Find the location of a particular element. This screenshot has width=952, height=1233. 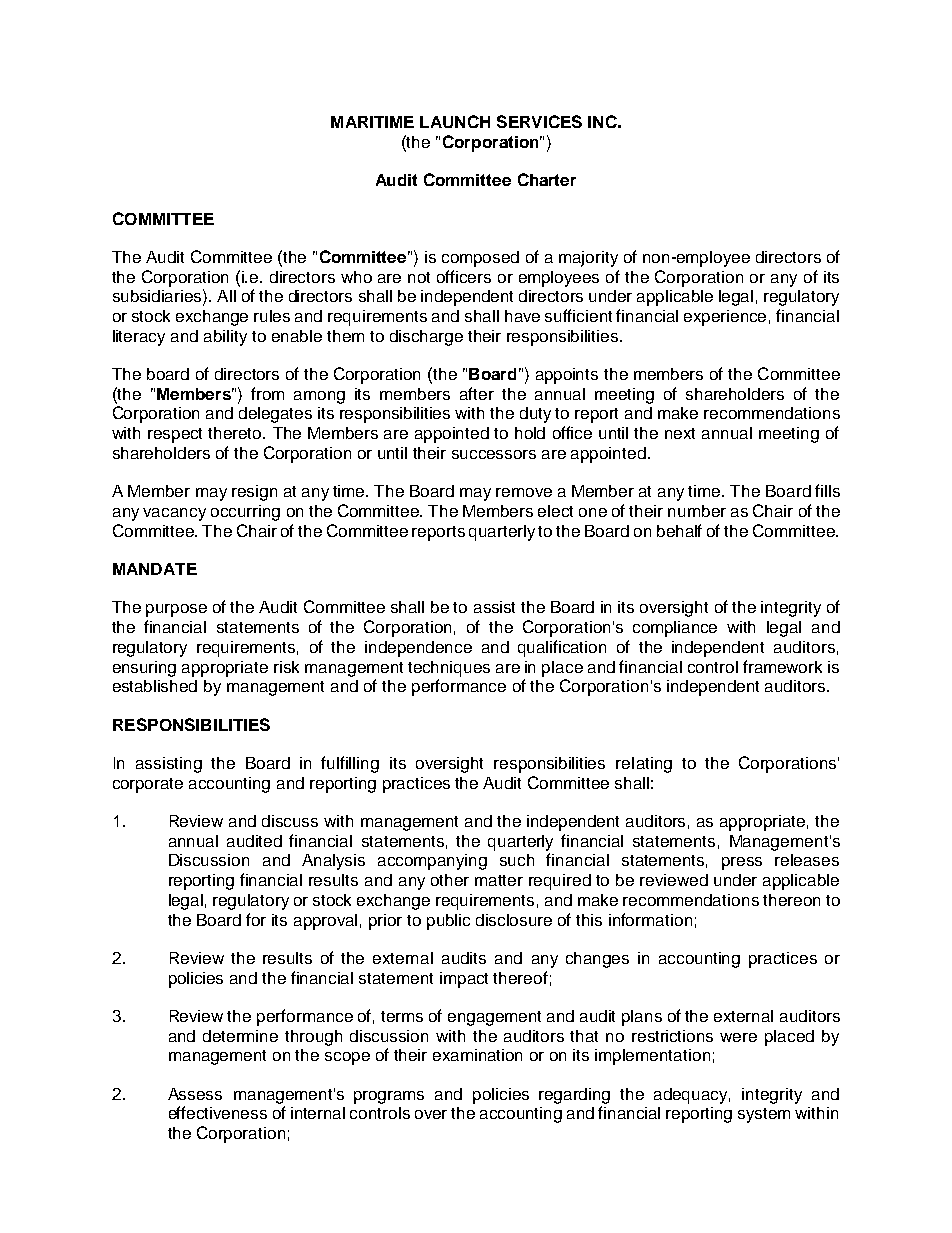

next is located at coordinates (680, 433).
